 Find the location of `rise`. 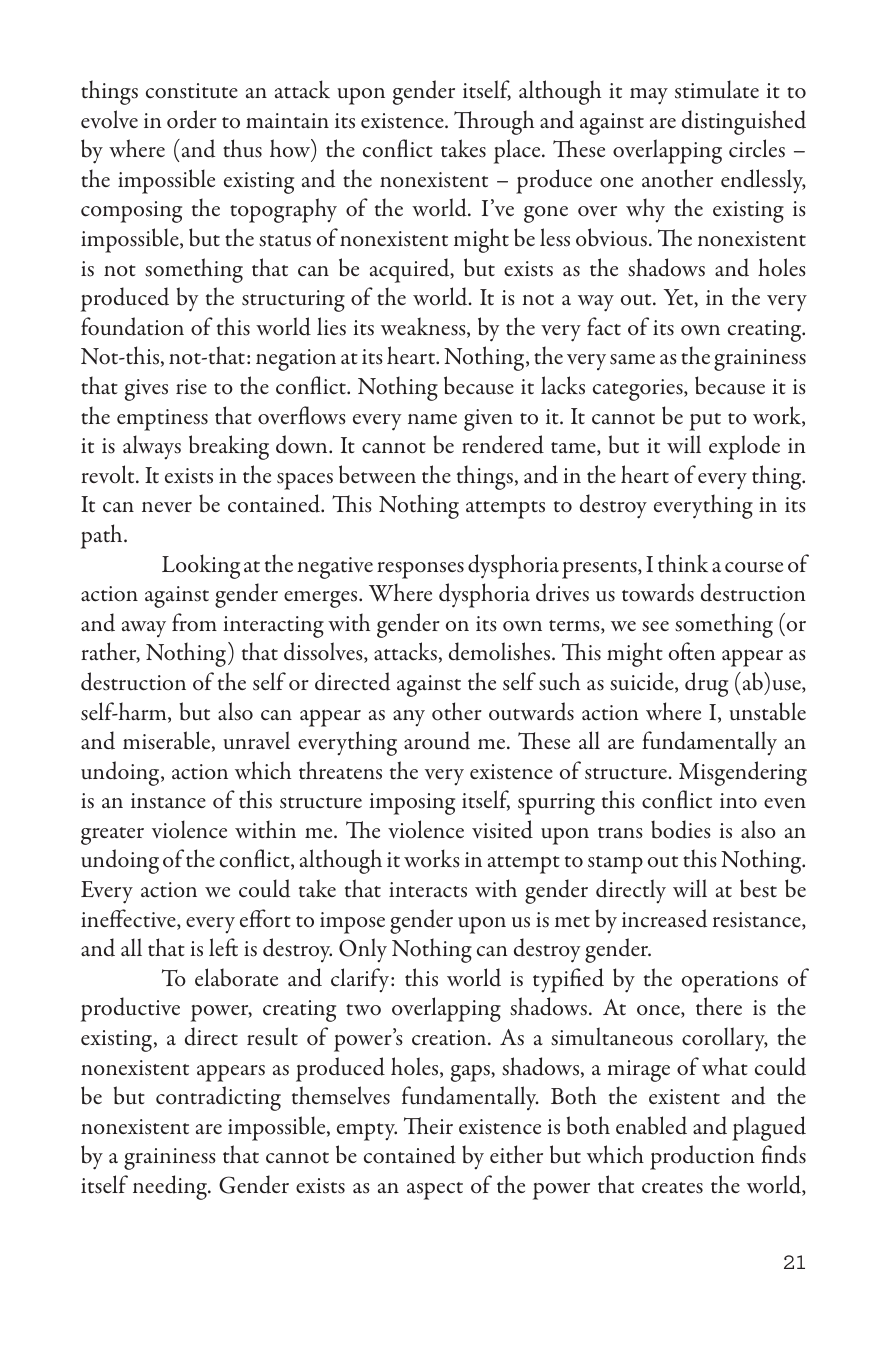

rise is located at coordinates (191, 387).
